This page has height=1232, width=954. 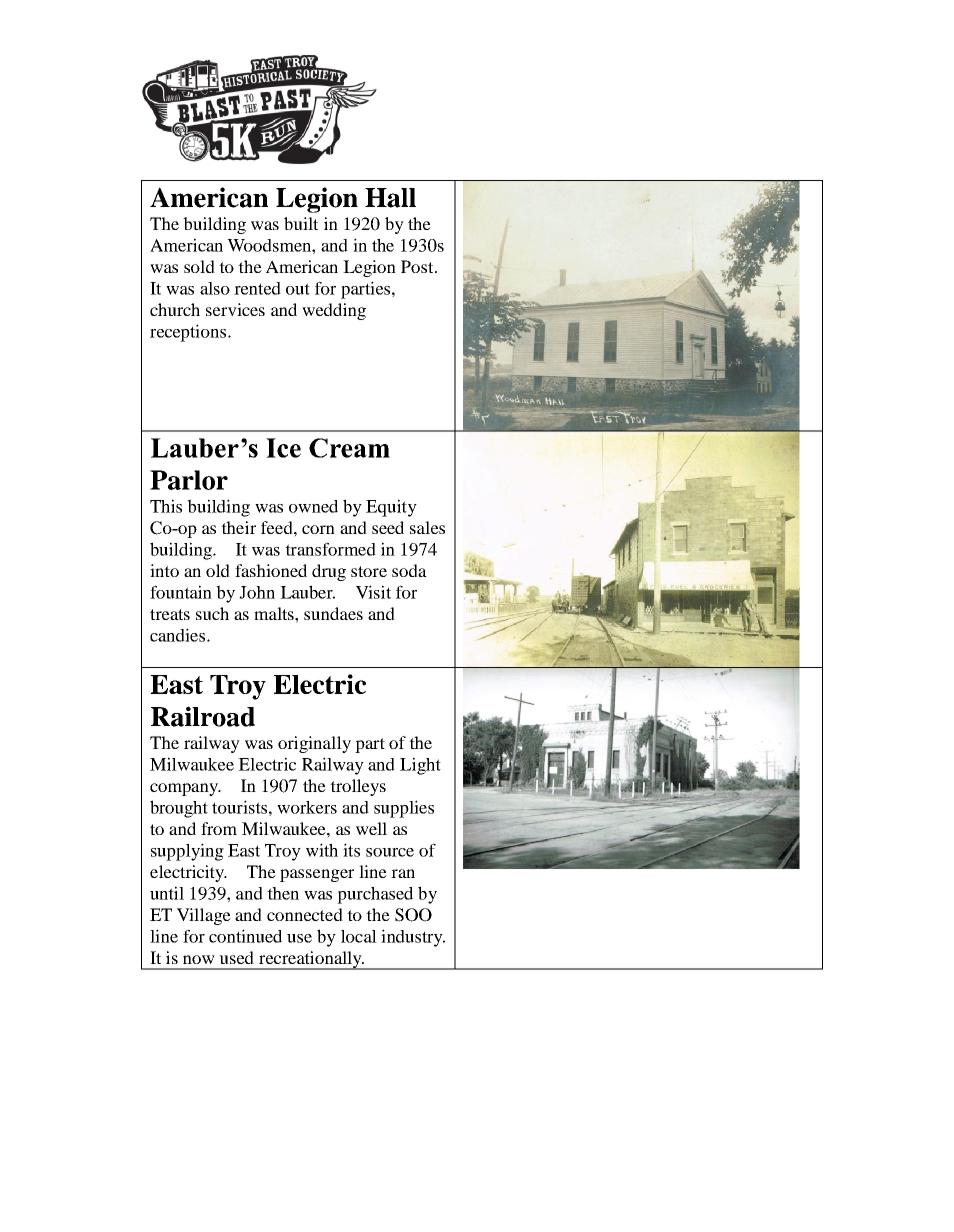 I want to click on Hall, so click(x=390, y=198).
